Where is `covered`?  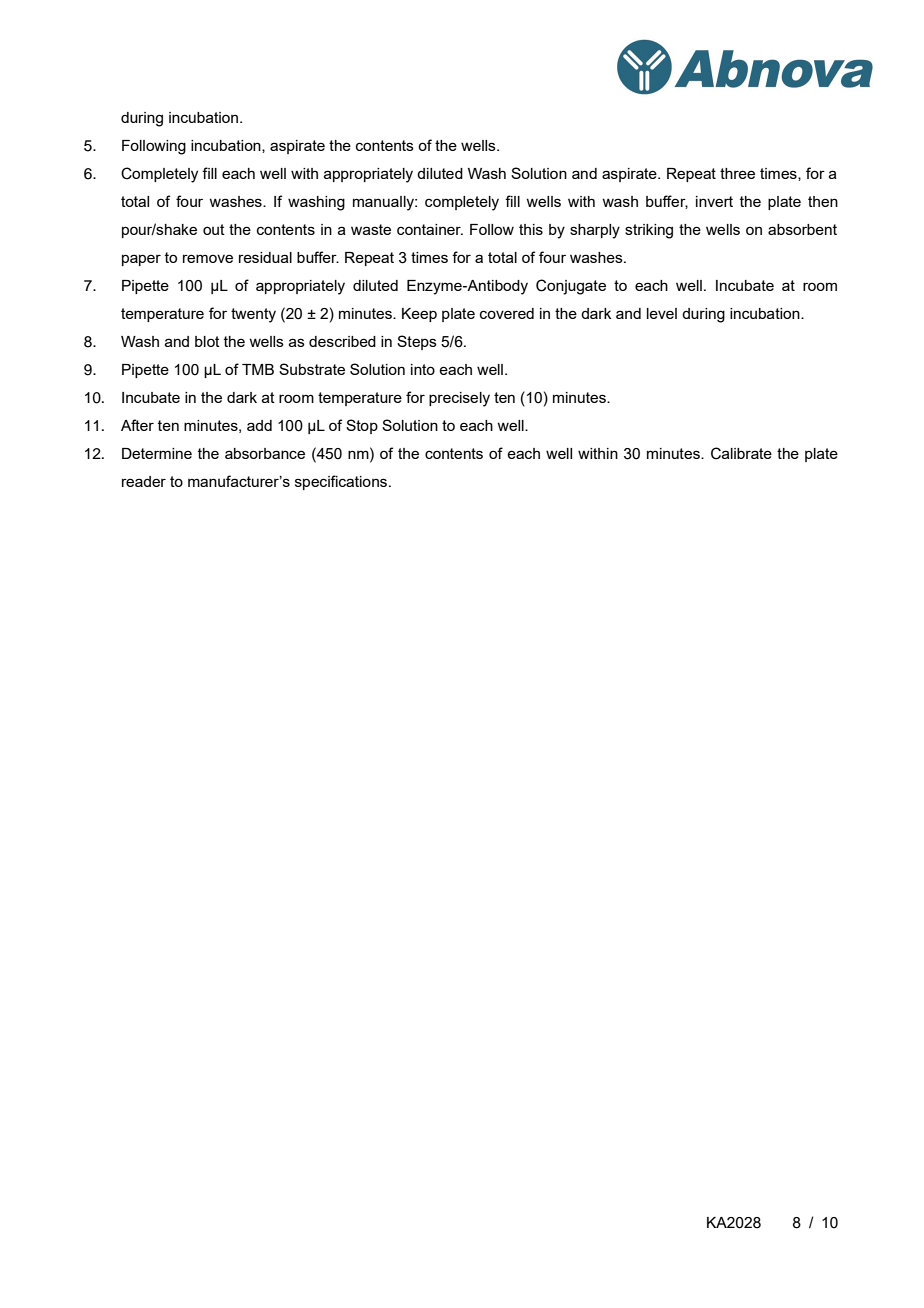
covered is located at coordinates (507, 313).
